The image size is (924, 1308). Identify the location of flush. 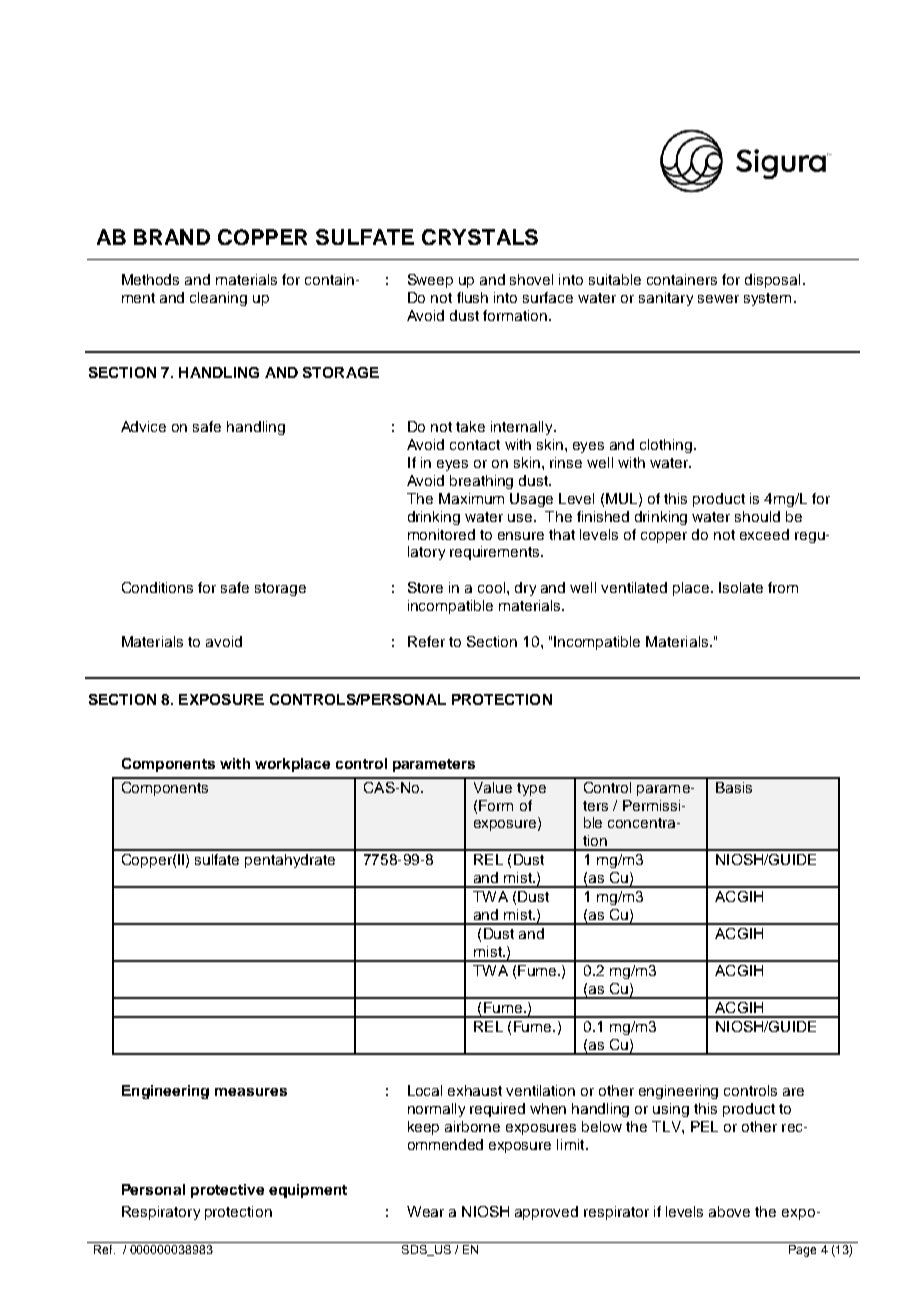
(472, 297).
